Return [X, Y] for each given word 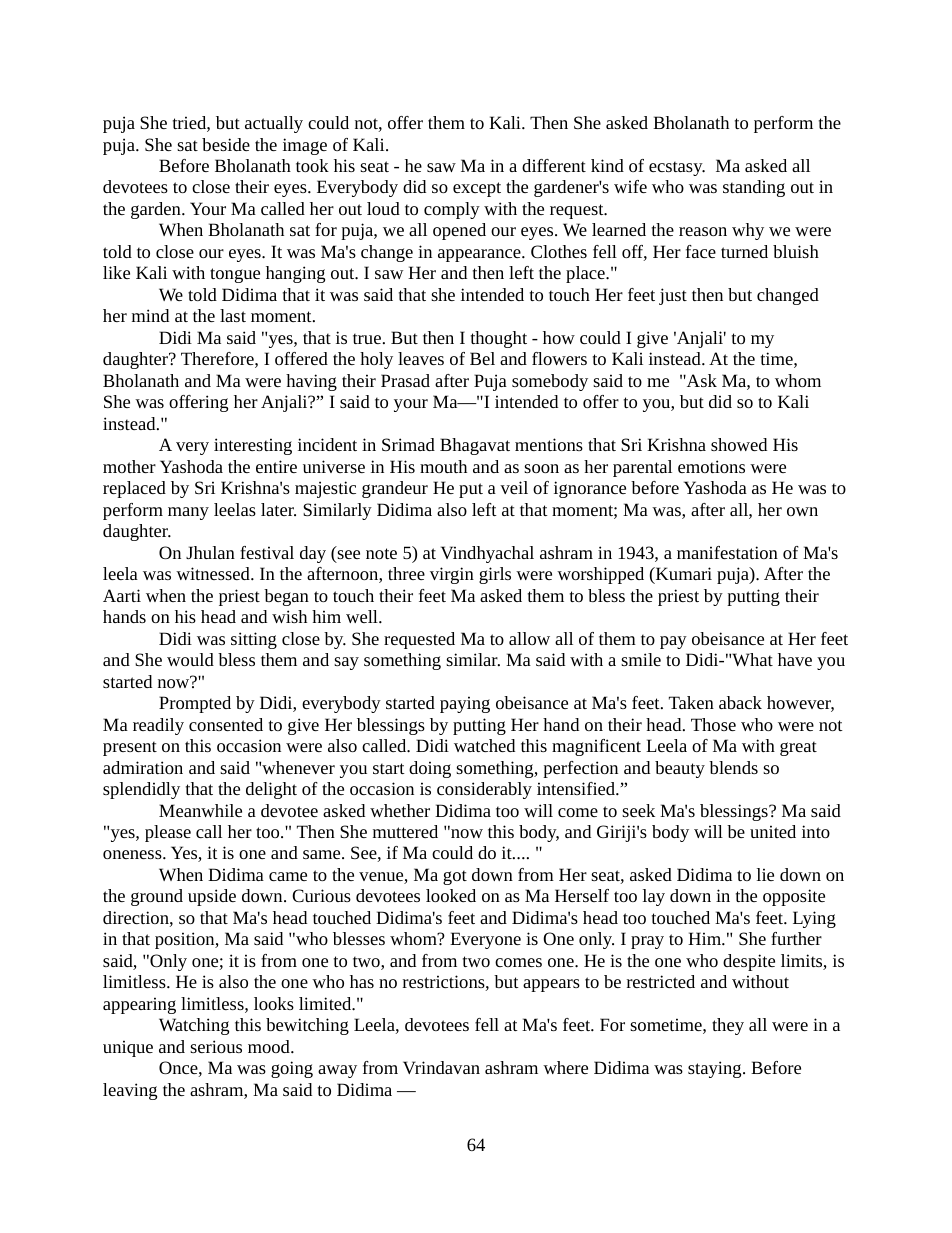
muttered [405, 831]
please [168, 833]
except [477, 189]
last [233, 315]
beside [226, 144]
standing [754, 188]
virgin [452, 575]
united [773, 831]
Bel [482, 358]
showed [739, 444]
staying [716, 1069]
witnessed [214, 573]
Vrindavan [441, 1067]
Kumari [683, 573]
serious [216, 1046]
